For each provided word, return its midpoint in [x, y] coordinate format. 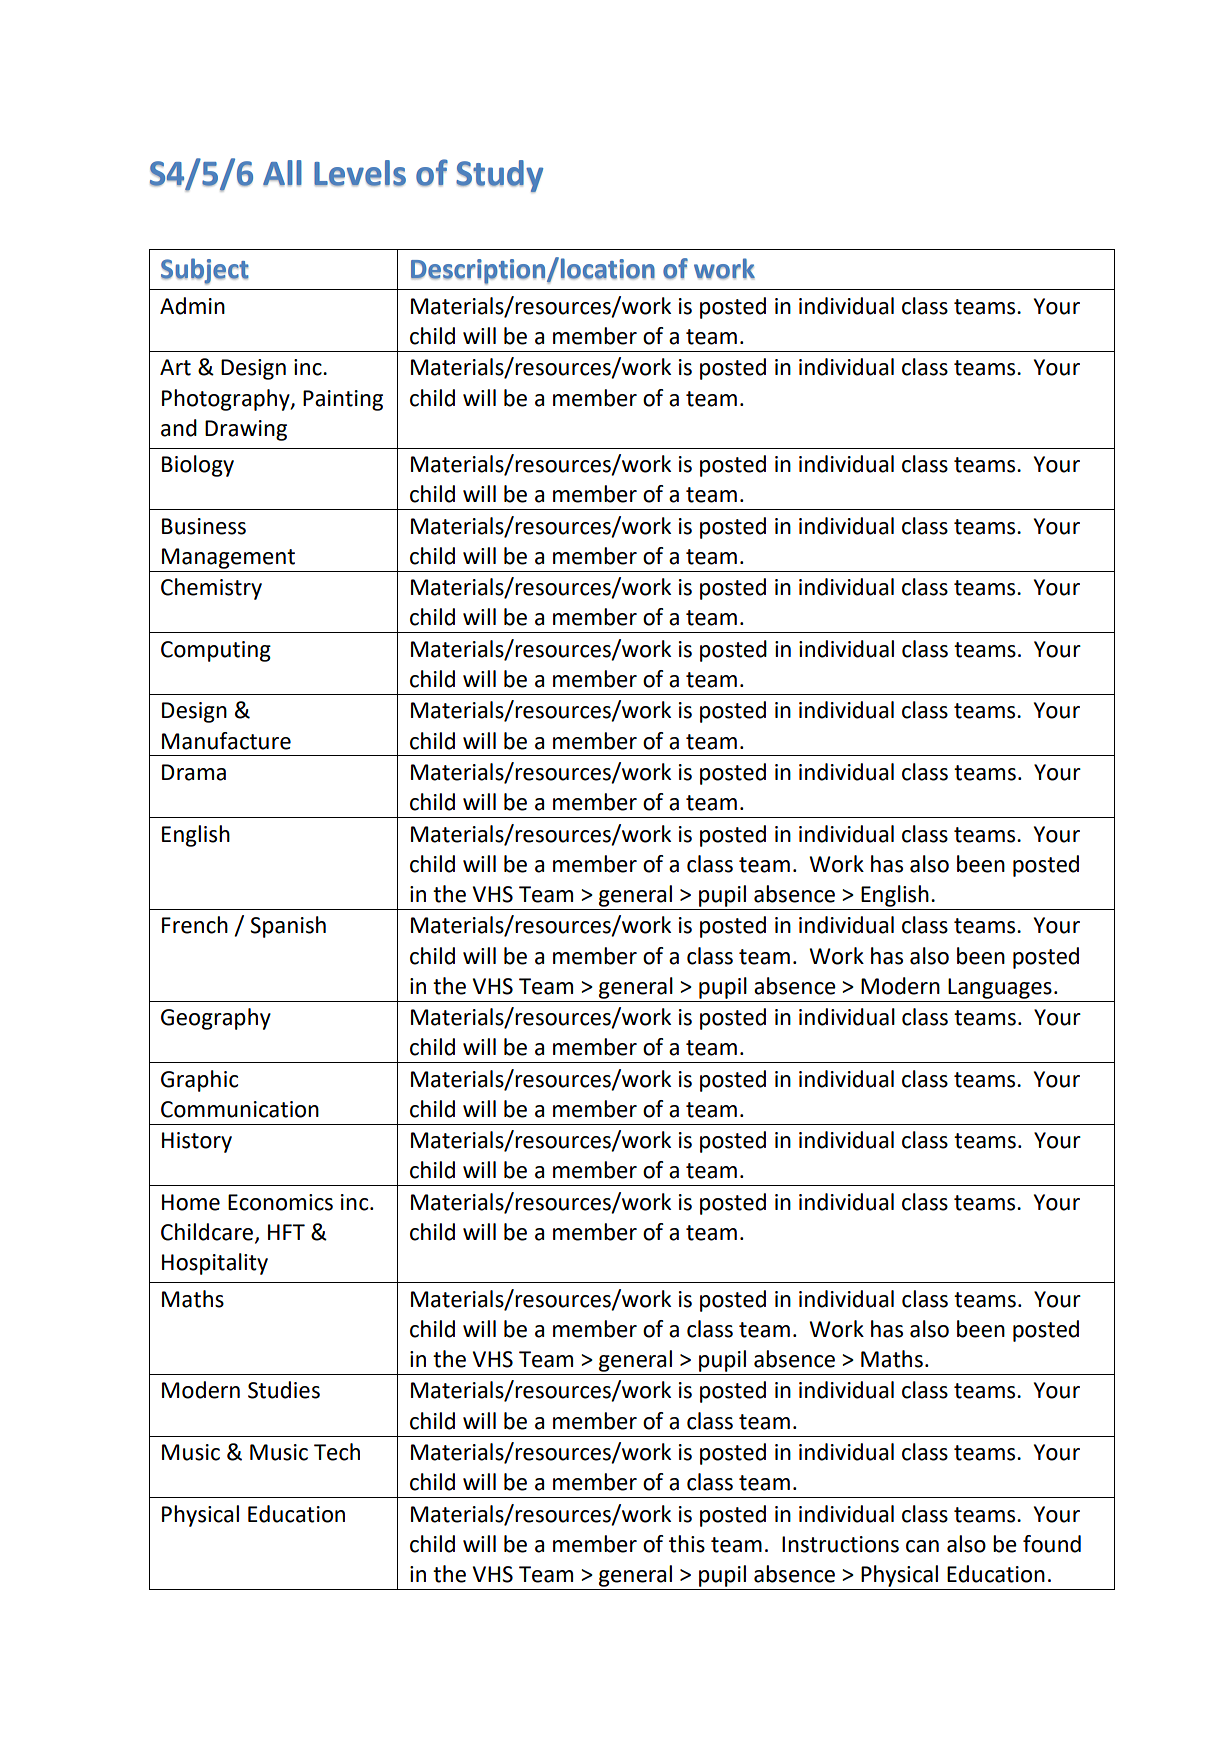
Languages [1000, 988]
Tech [337, 1452]
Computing [216, 651]
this [687, 1544]
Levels [360, 173]
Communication [240, 1109]
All [282, 173]
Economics [280, 1202]
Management [228, 558]
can [922, 1546]
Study [499, 176]
